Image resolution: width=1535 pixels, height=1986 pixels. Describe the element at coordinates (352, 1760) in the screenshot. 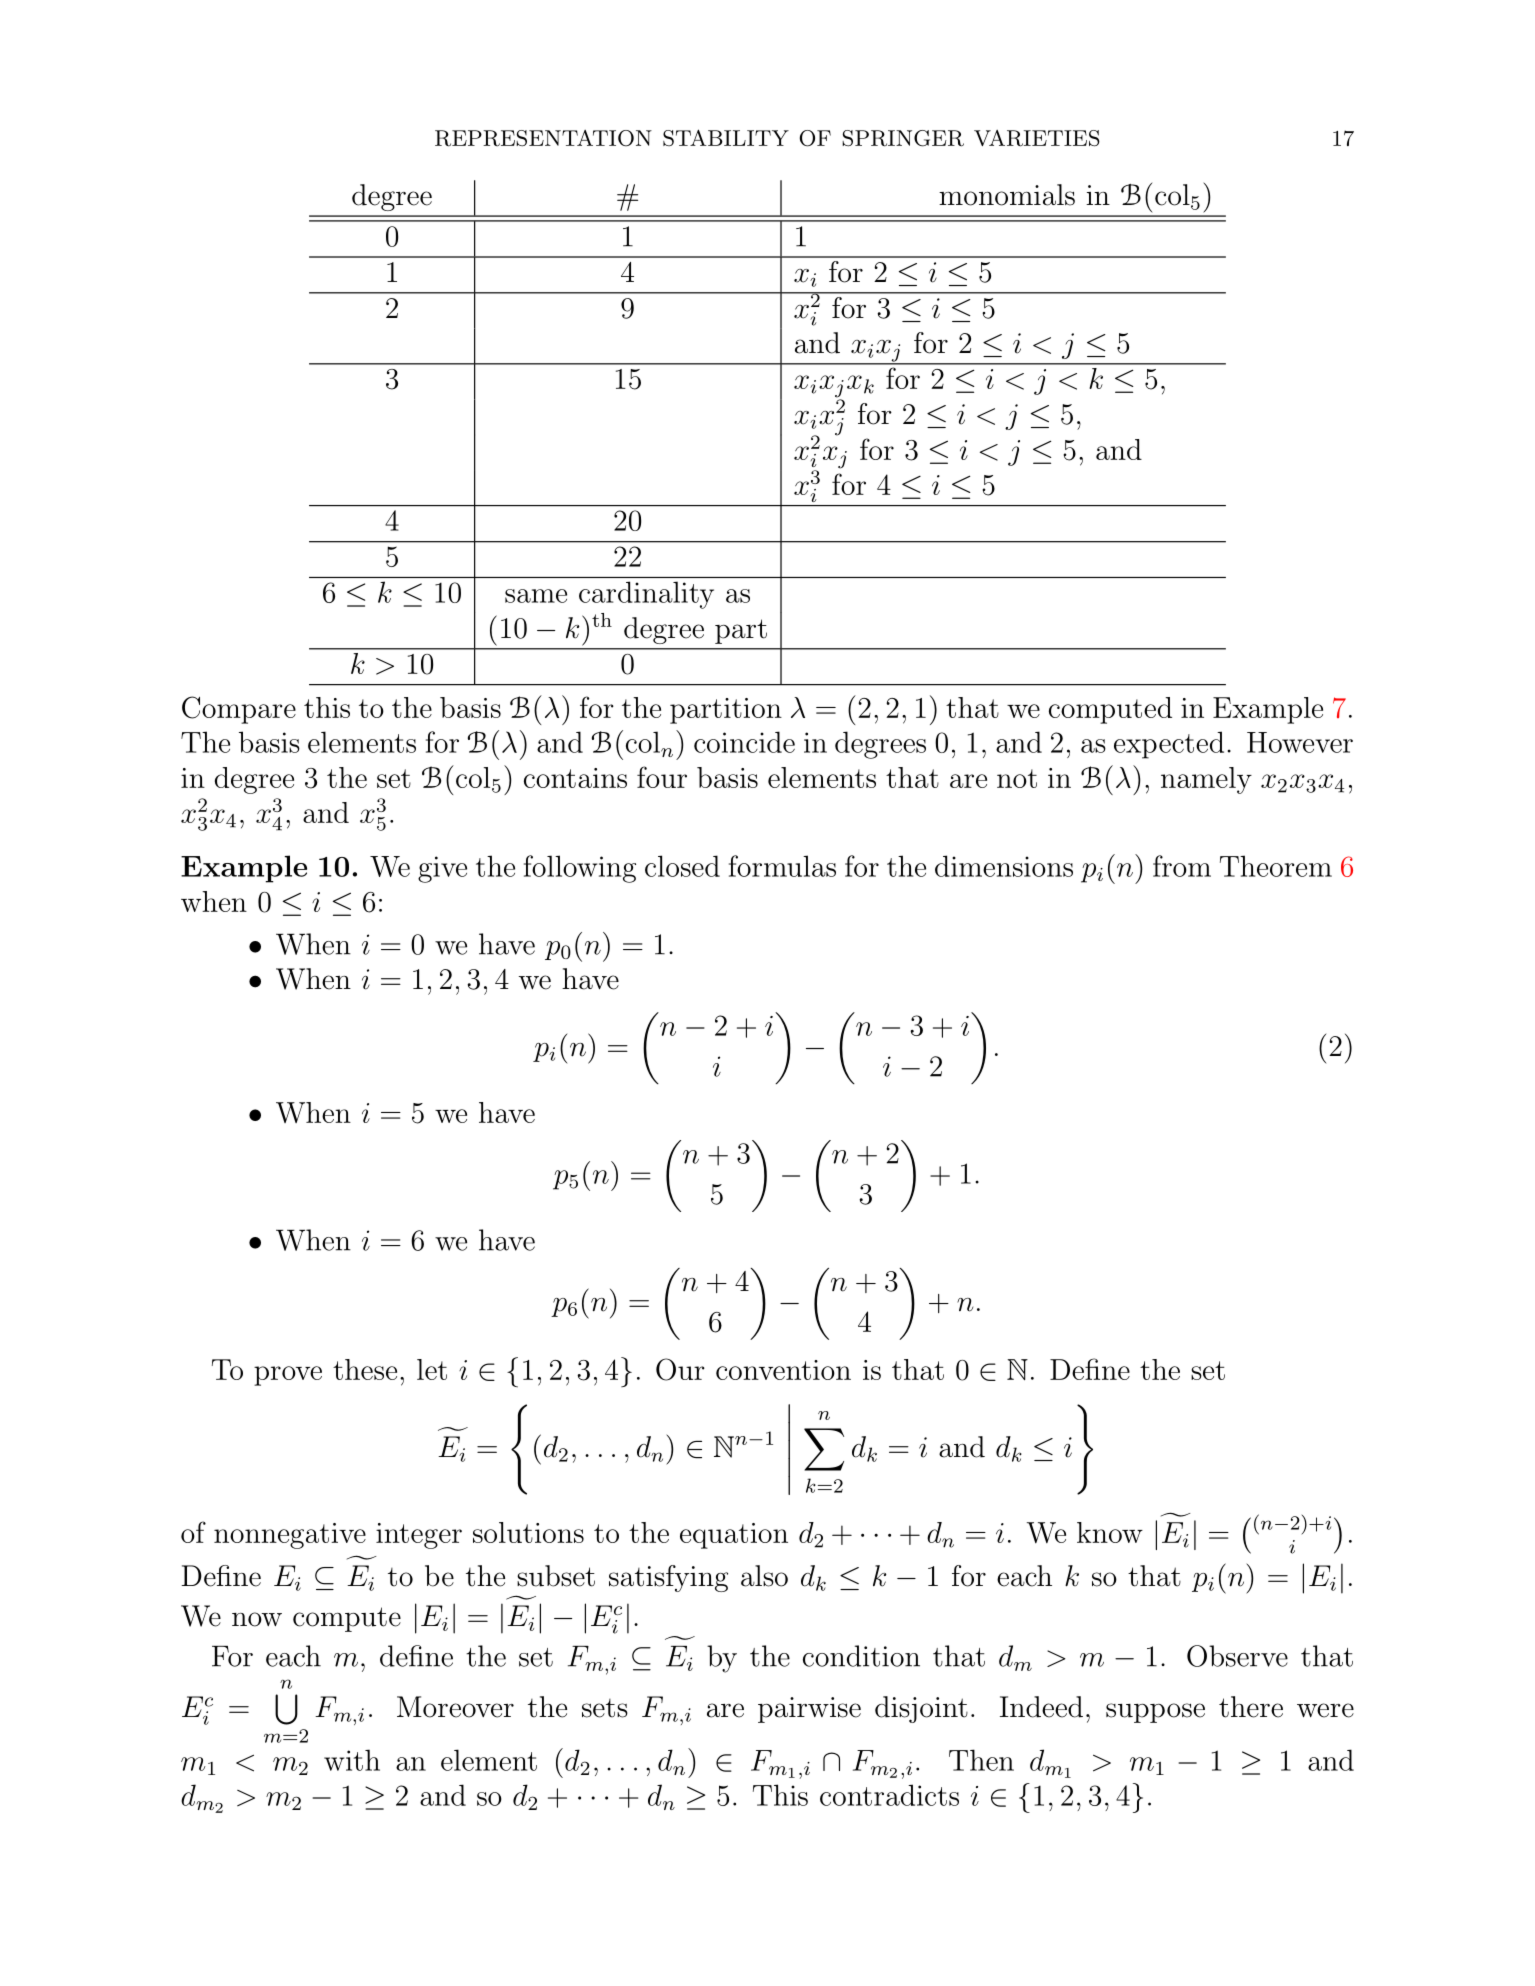

I see `with` at that location.
